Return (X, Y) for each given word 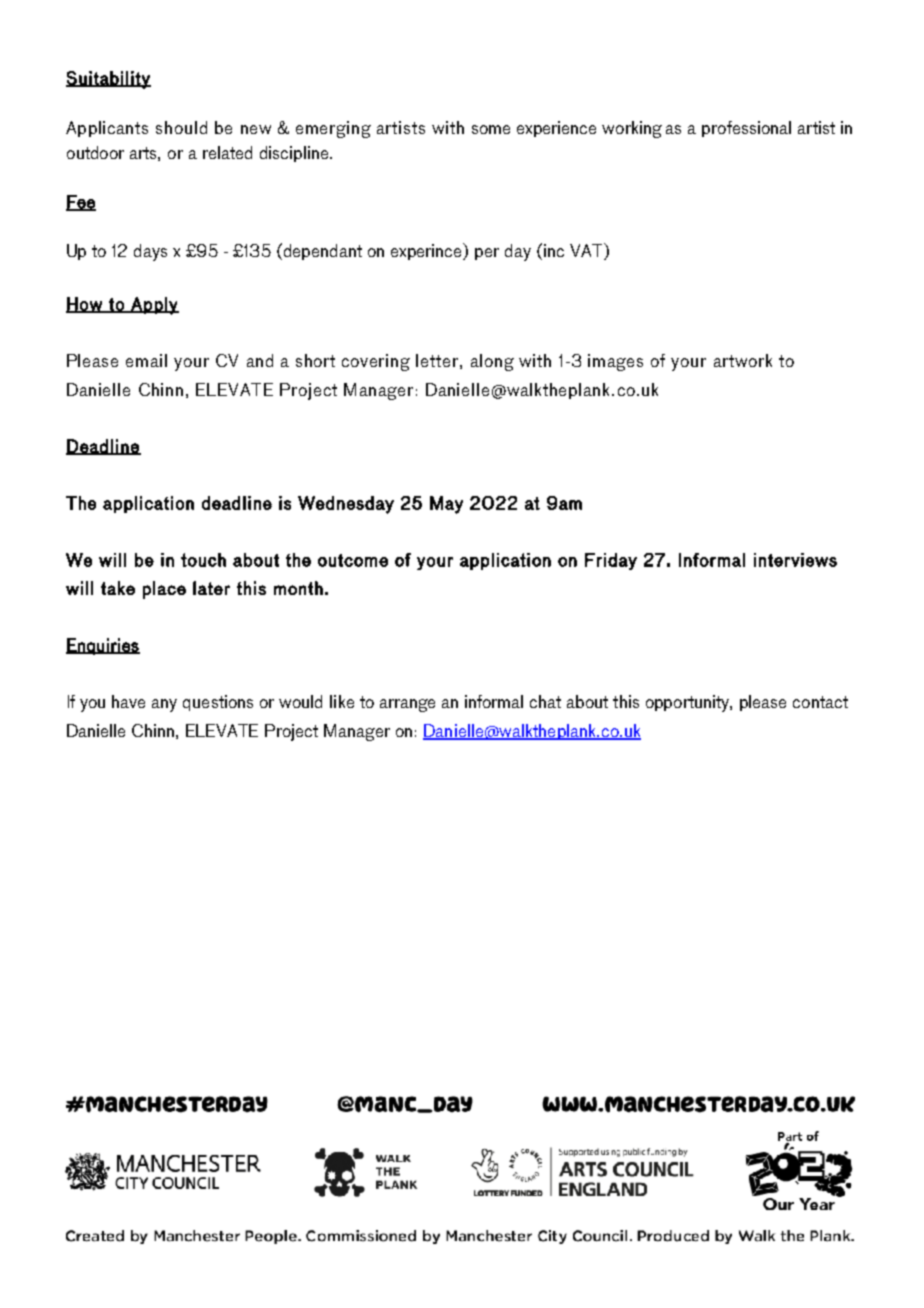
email (146, 360)
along (492, 362)
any (164, 705)
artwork (743, 360)
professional (746, 129)
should (181, 127)
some (491, 129)
